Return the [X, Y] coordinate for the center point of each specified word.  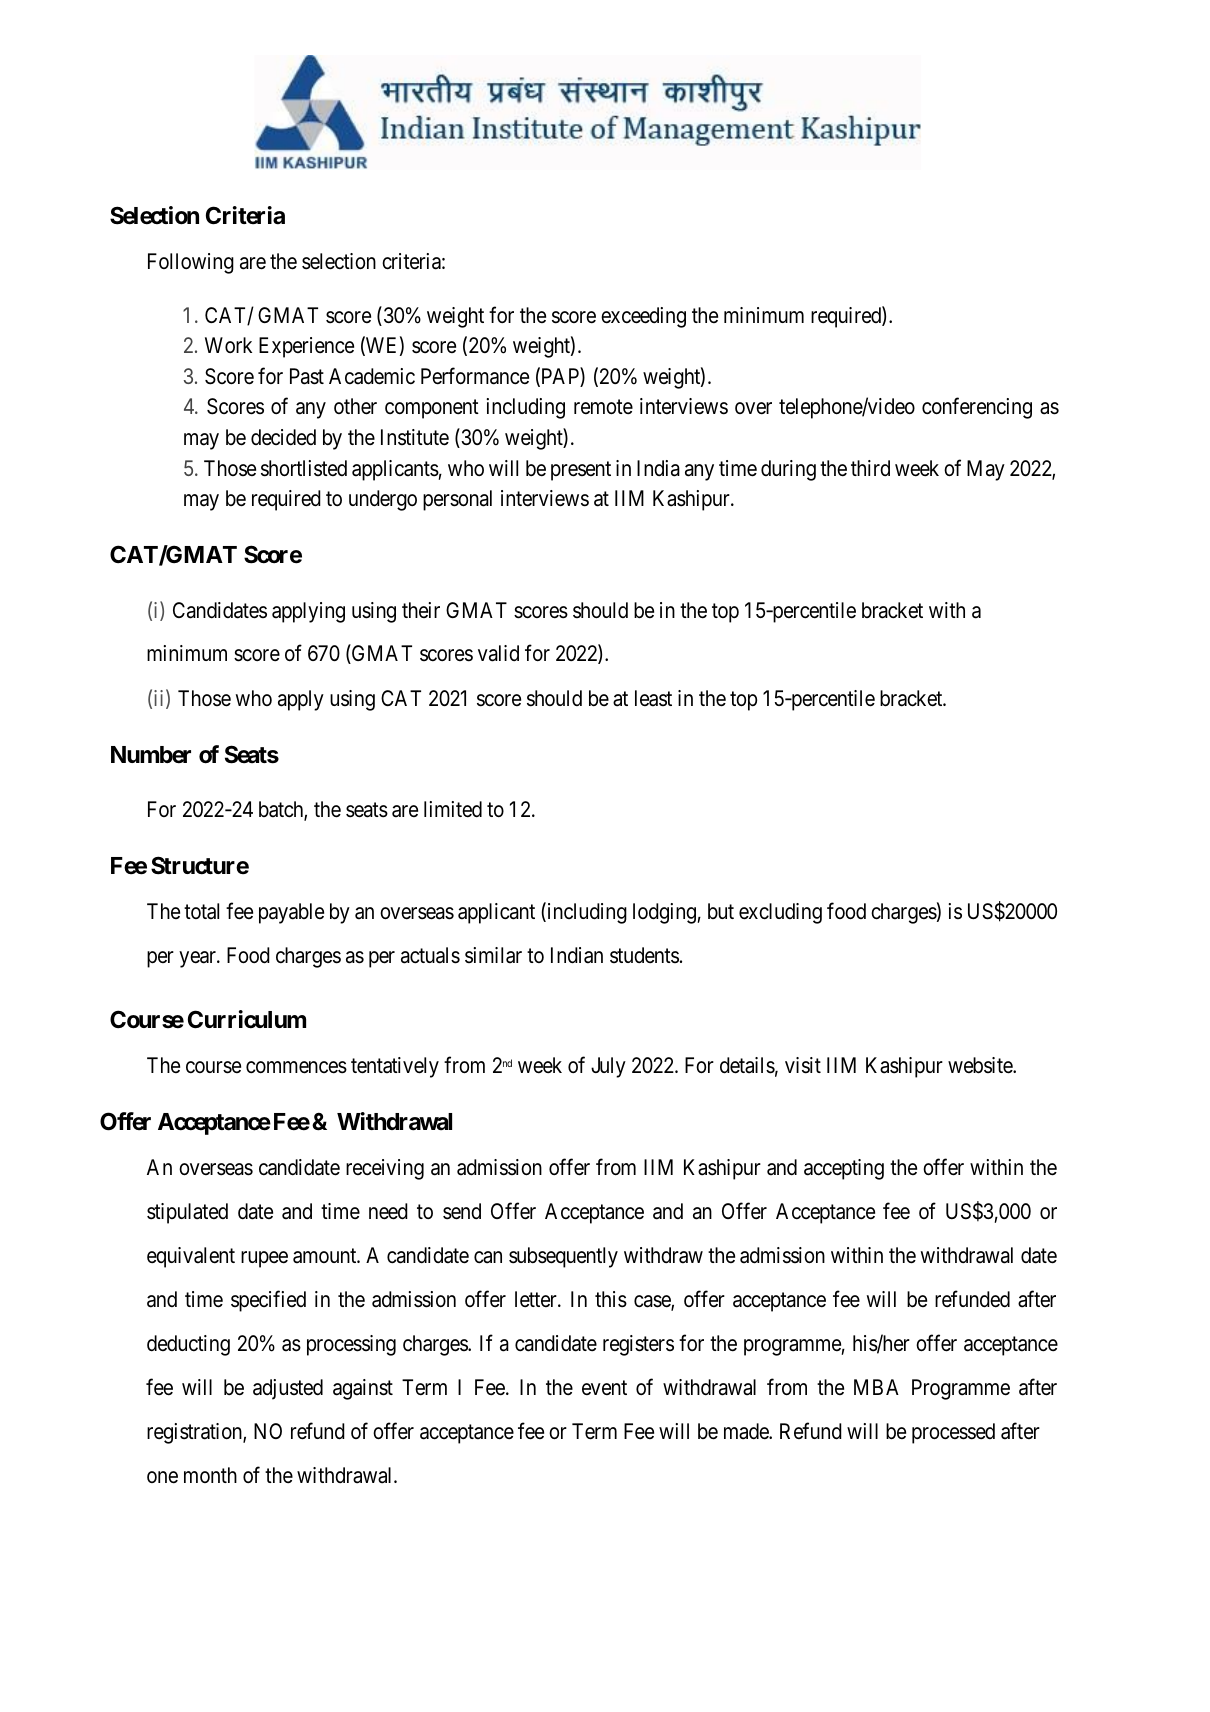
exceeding [643, 317]
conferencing [977, 408]
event [604, 1387]
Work [228, 345]
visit [803, 1065]
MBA [876, 1387]
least [653, 698]
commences [296, 1067]
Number [151, 755]
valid [498, 653]
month [210, 1475]
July [608, 1067]
